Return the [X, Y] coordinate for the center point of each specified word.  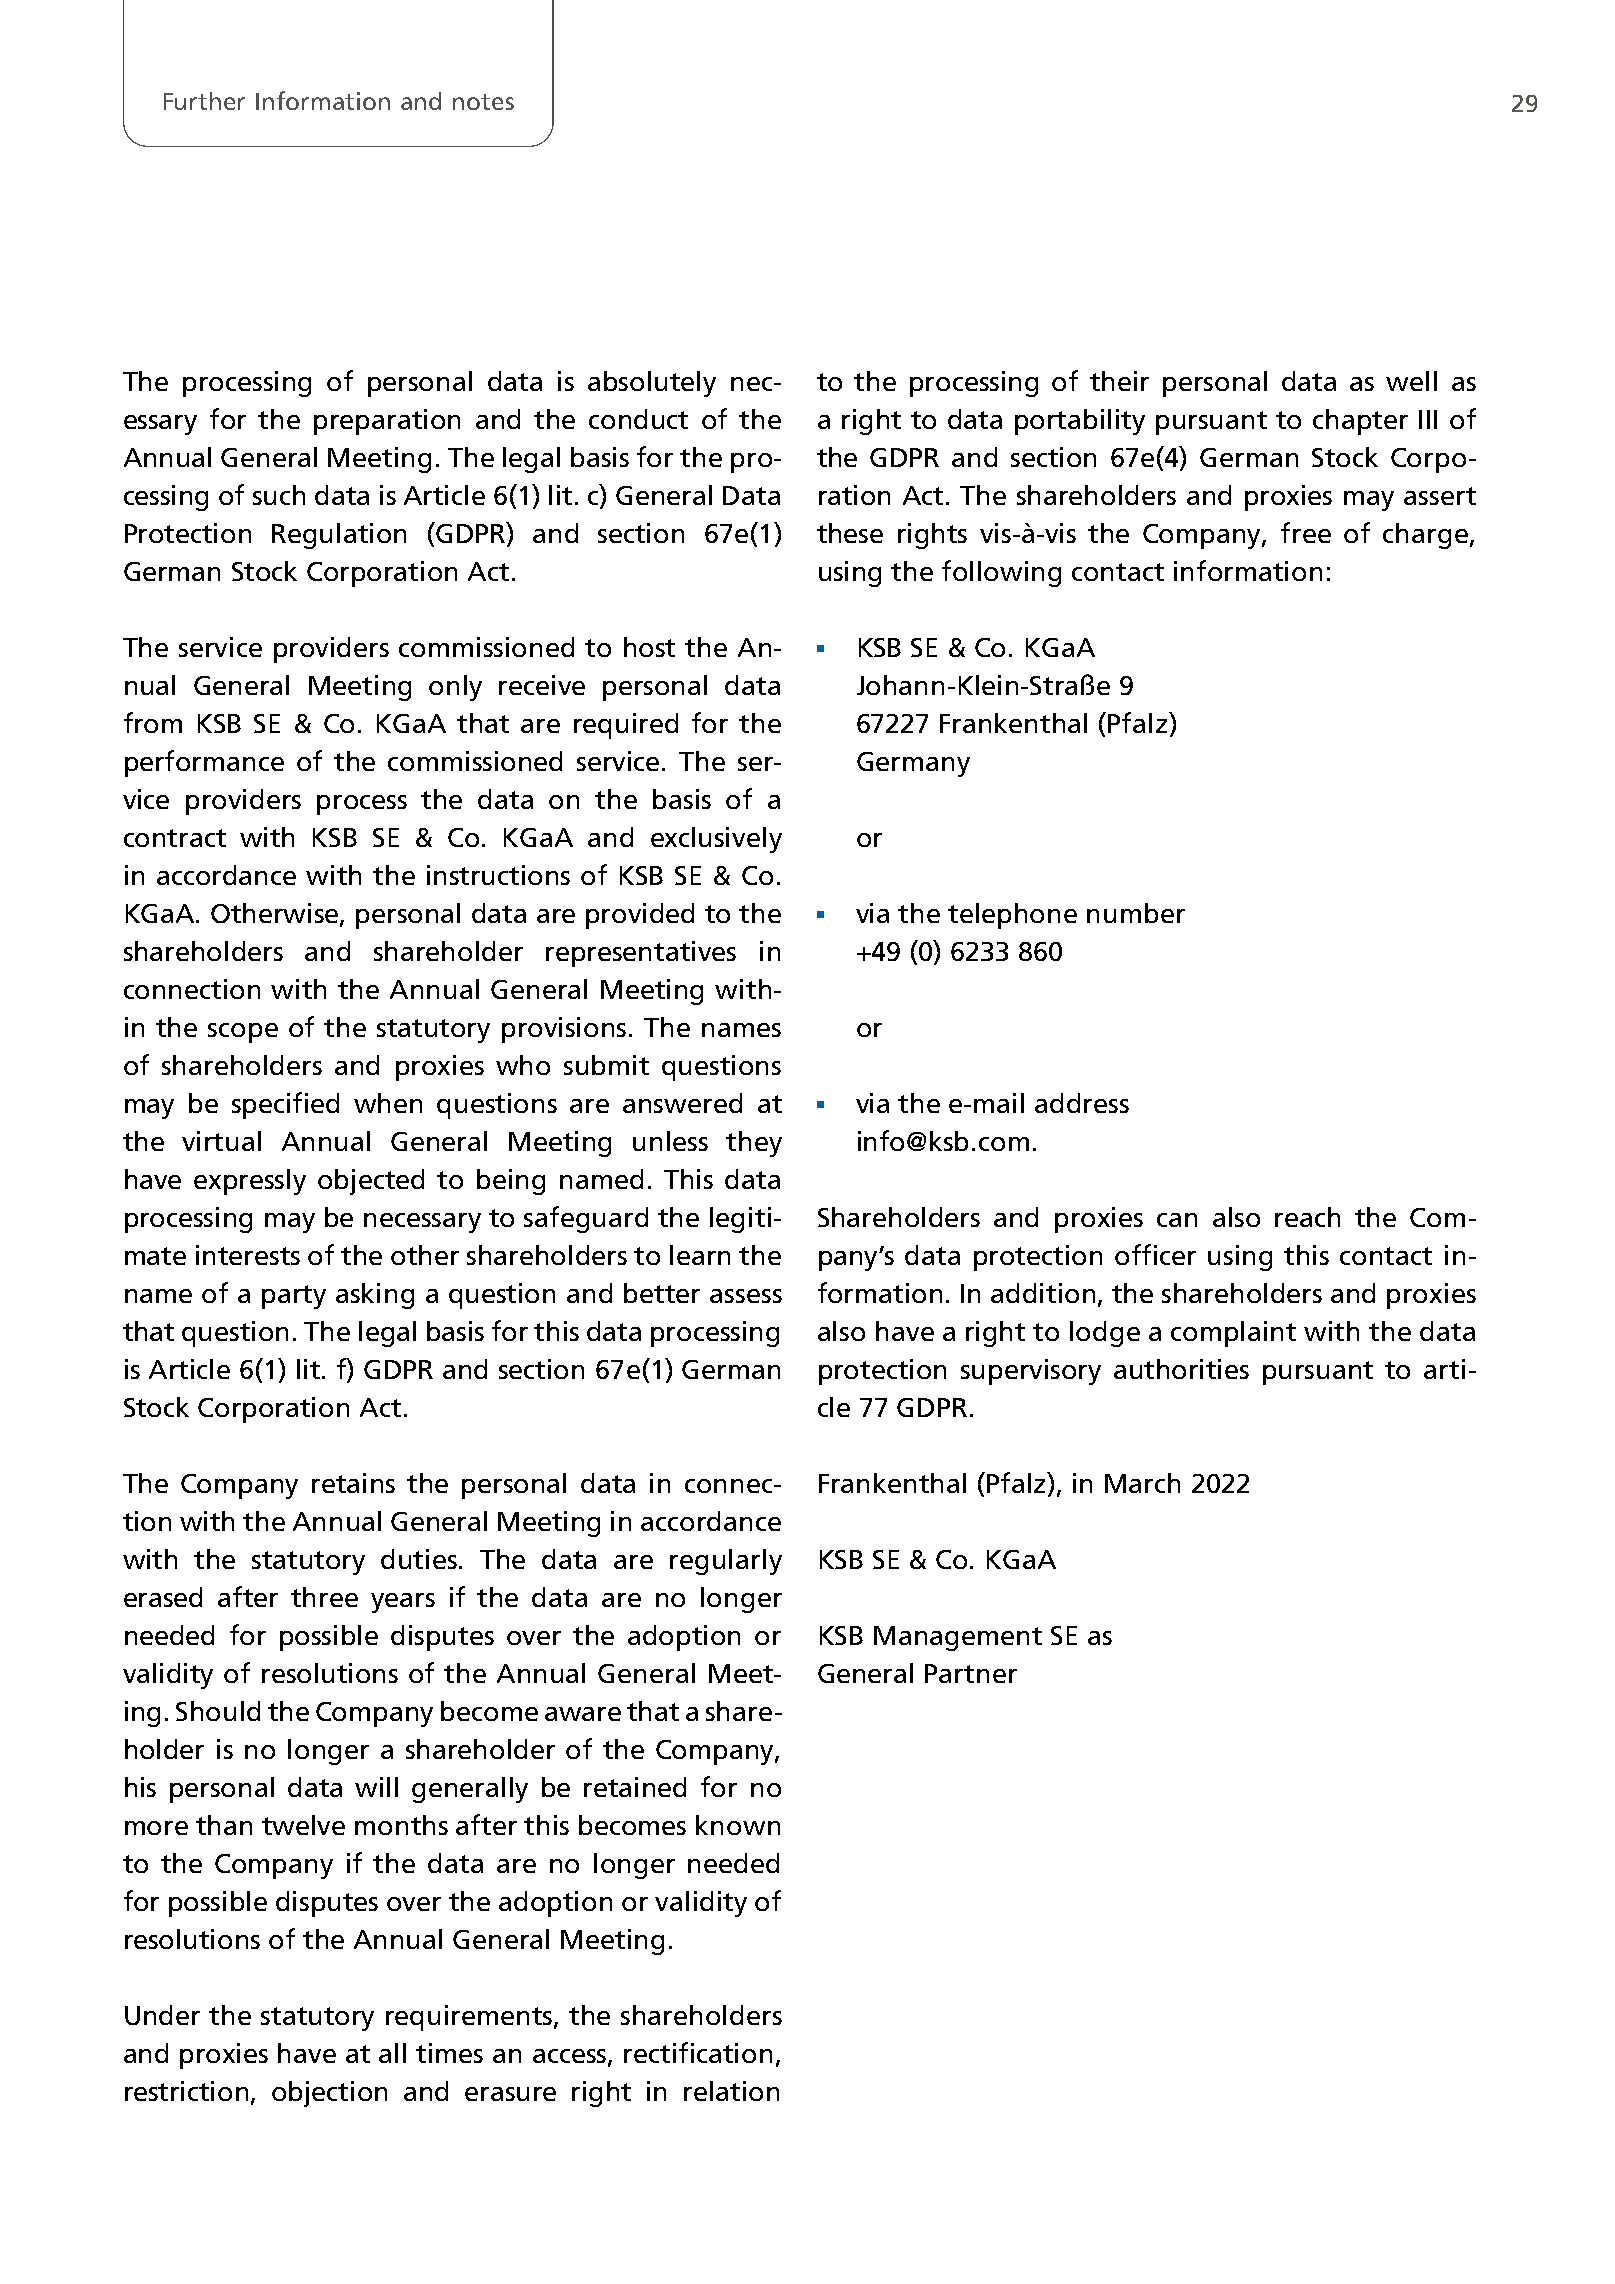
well [1411, 381]
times [449, 2053]
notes [483, 102]
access [571, 2057]
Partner [971, 1673]
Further [204, 101]
